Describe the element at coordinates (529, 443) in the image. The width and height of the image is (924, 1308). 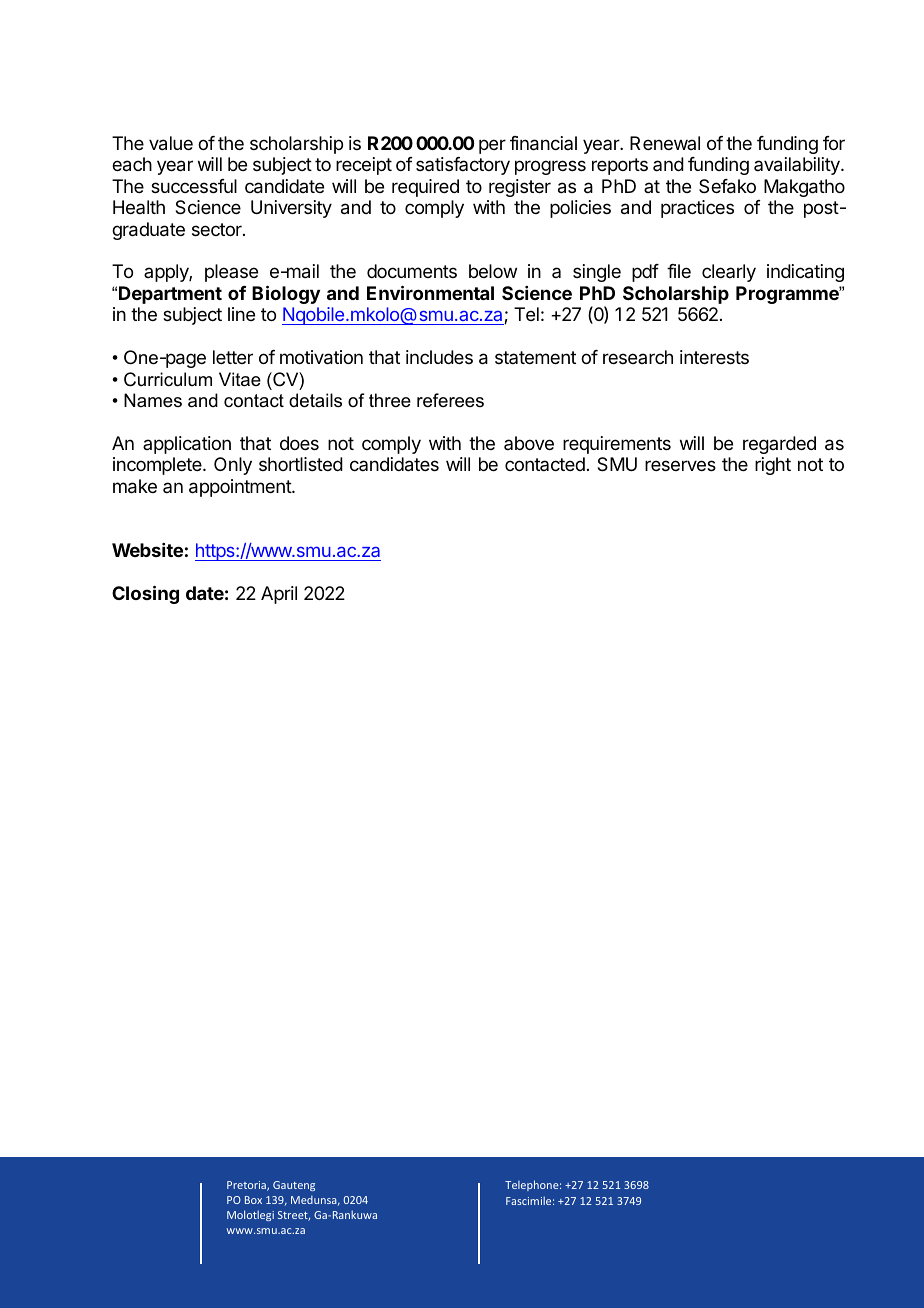
I see `above` at that location.
